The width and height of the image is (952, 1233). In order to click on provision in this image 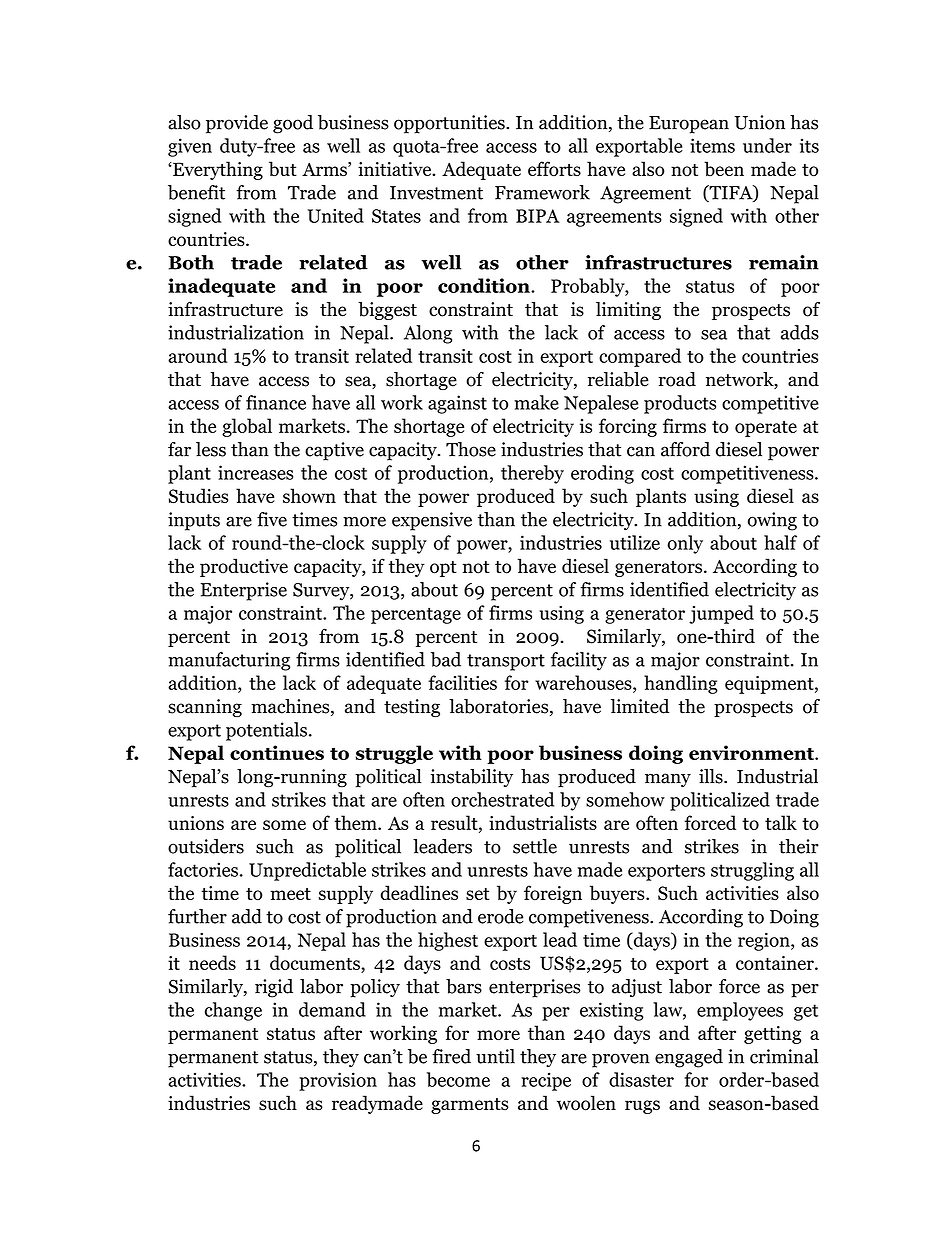, I will do `click(338, 1081)`.
